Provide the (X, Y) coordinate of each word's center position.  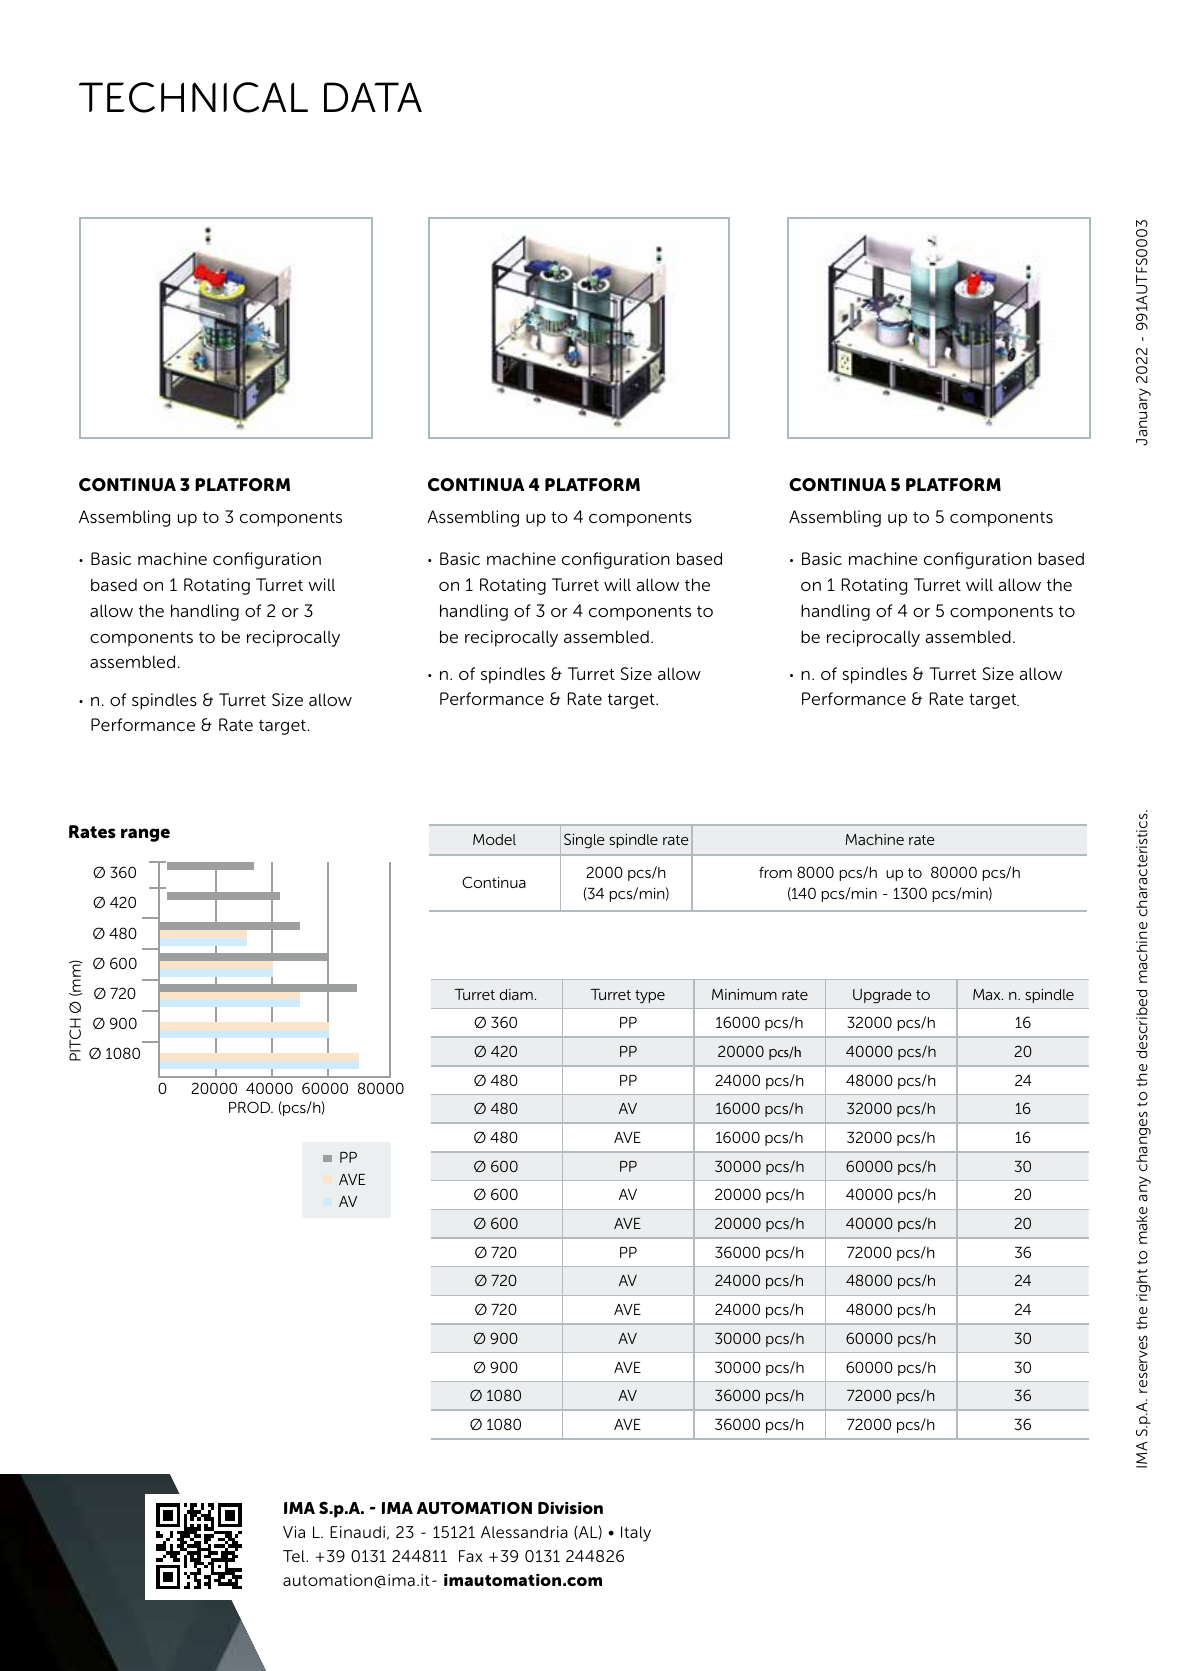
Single (584, 841)
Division (570, 1508)
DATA (373, 97)
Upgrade (882, 996)
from (775, 872)
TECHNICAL (193, 97)
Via (294, 1532)
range (145, 835)
